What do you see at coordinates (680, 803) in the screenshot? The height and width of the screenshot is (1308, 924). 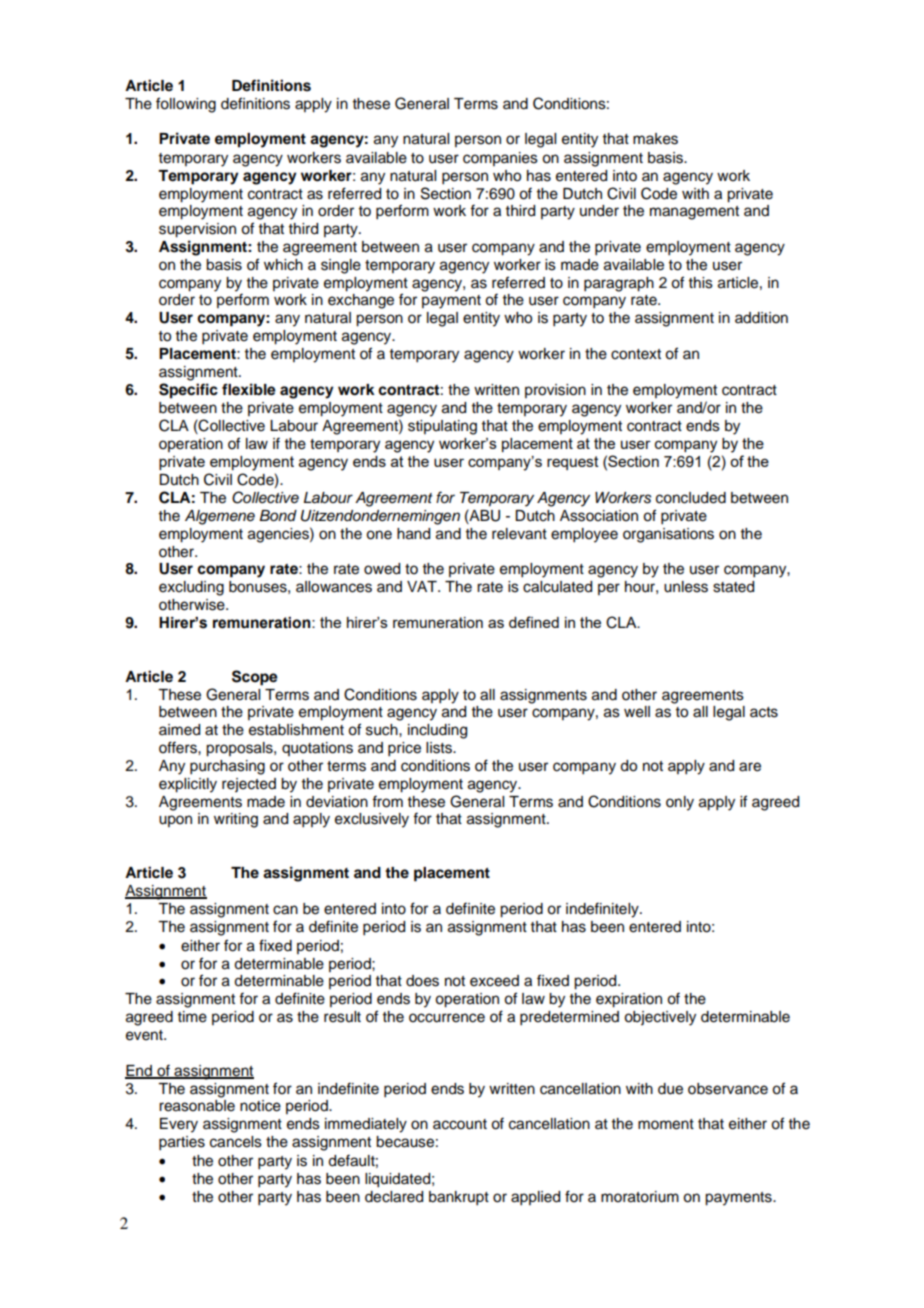 I see `only` at bounding box center [680, 803].
